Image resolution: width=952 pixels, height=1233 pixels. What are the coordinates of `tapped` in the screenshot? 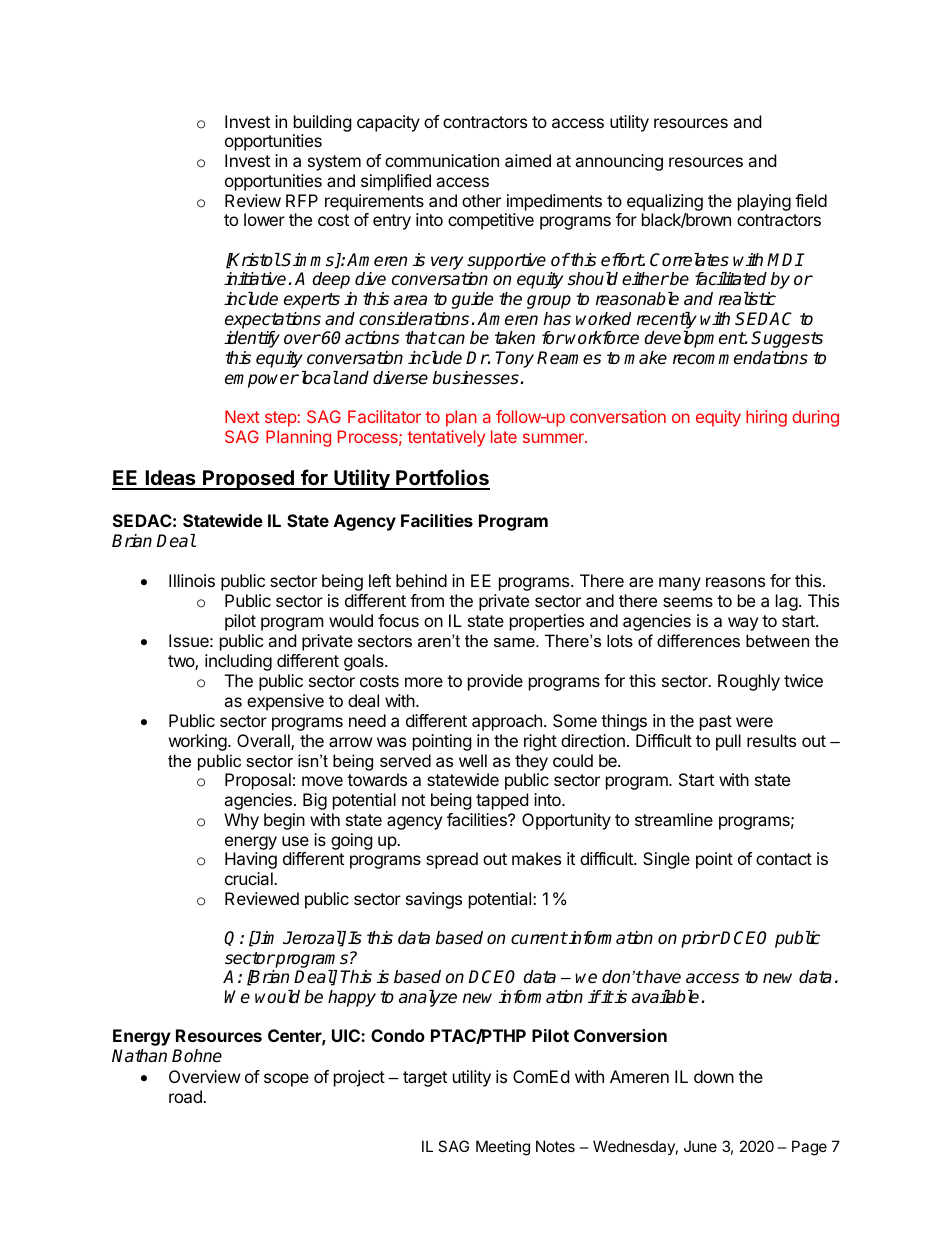 It's located at (502, 801).
